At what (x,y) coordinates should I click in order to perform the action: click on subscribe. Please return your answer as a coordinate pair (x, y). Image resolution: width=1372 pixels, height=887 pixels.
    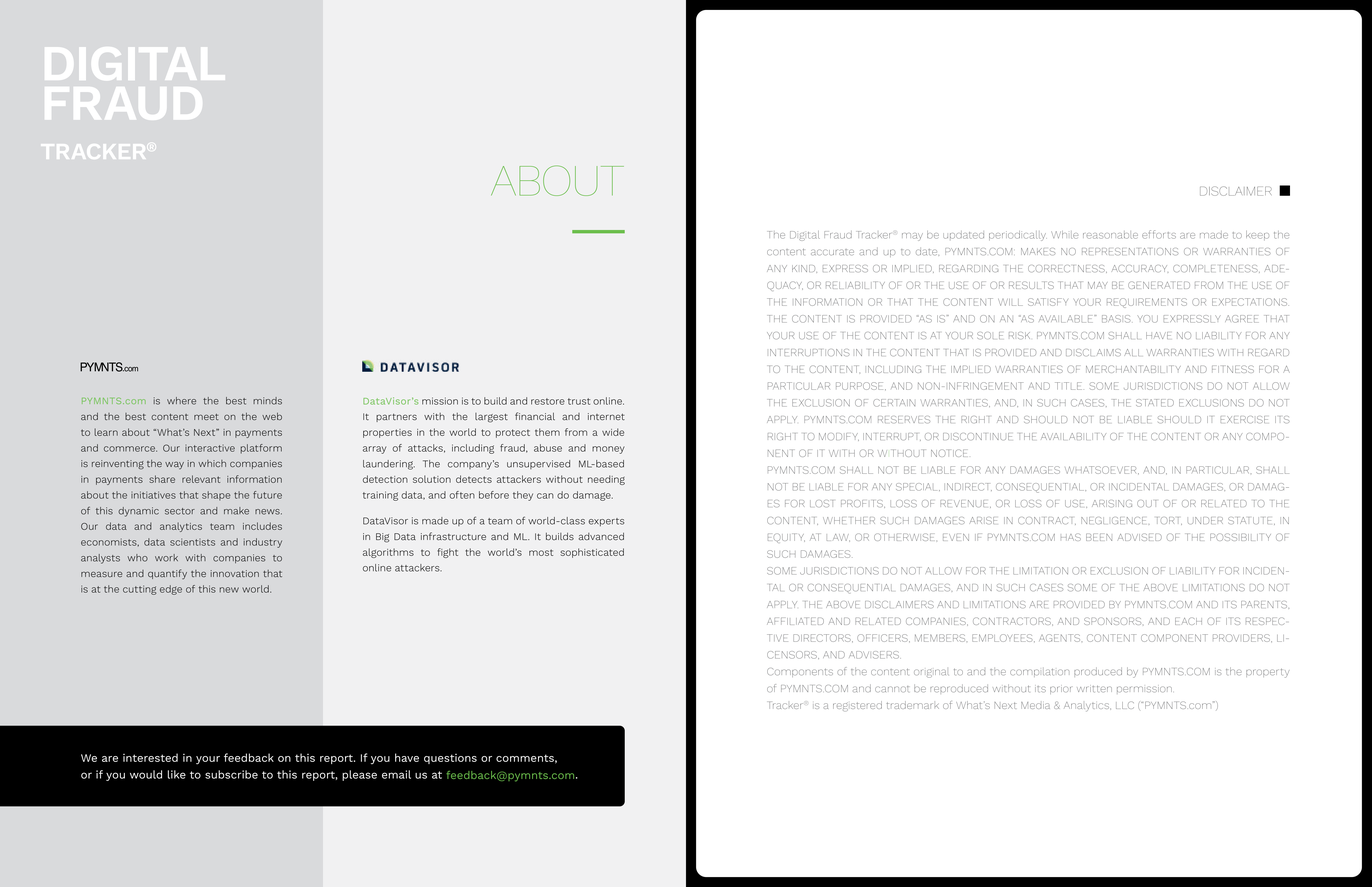
    Looking at the image, I should click on (231, 774).
